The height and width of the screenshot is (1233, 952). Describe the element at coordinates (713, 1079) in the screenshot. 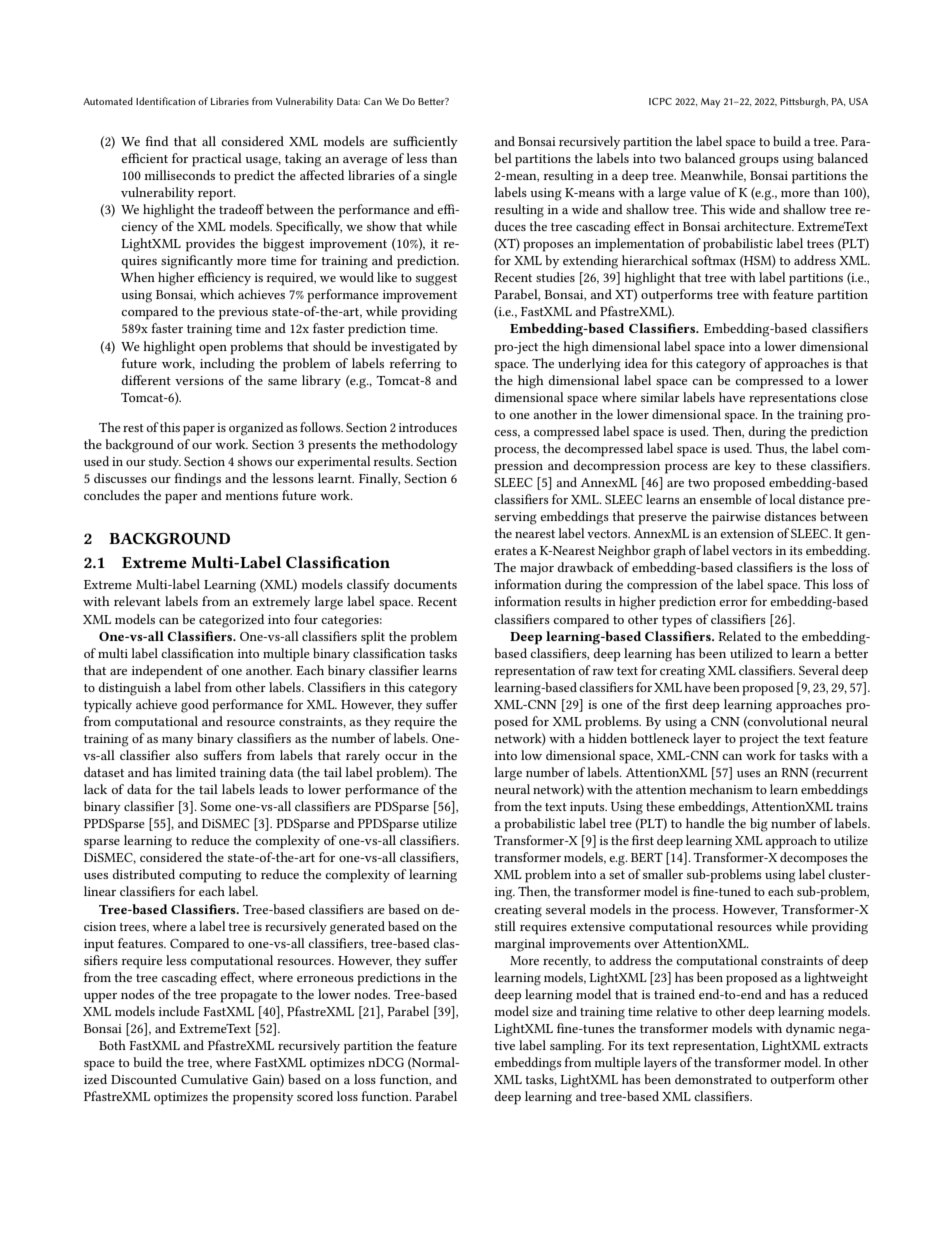

I see `demonstrated` at that location.
